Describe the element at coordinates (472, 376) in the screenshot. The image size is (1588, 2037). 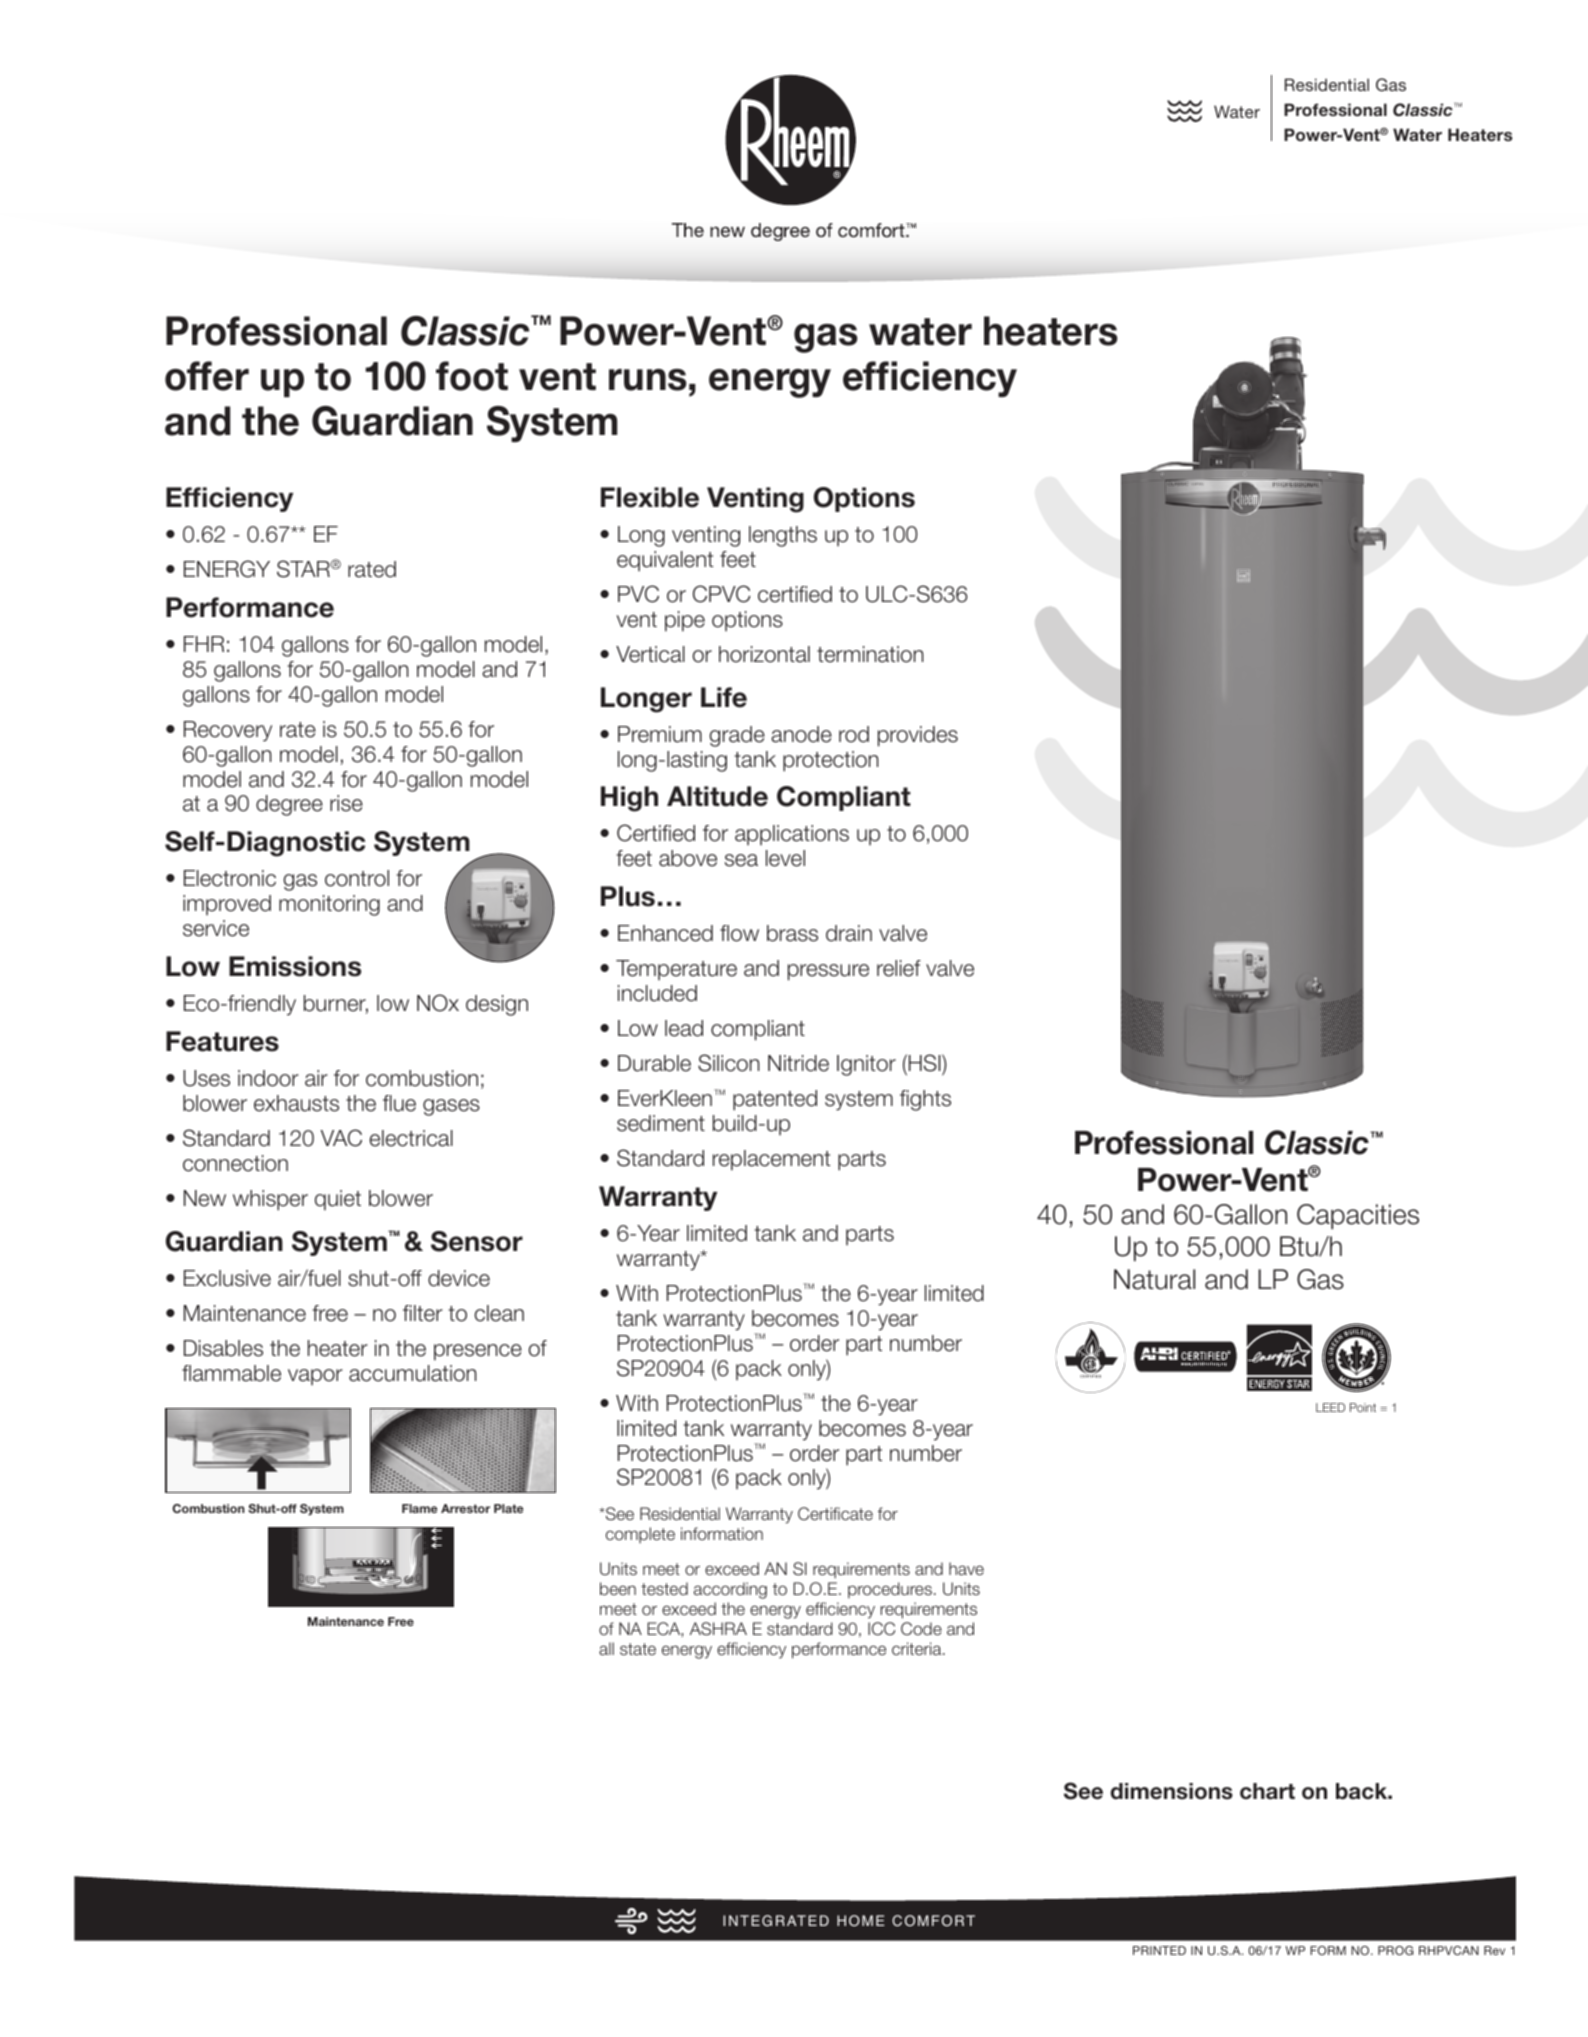
I see `foot` at that location.
